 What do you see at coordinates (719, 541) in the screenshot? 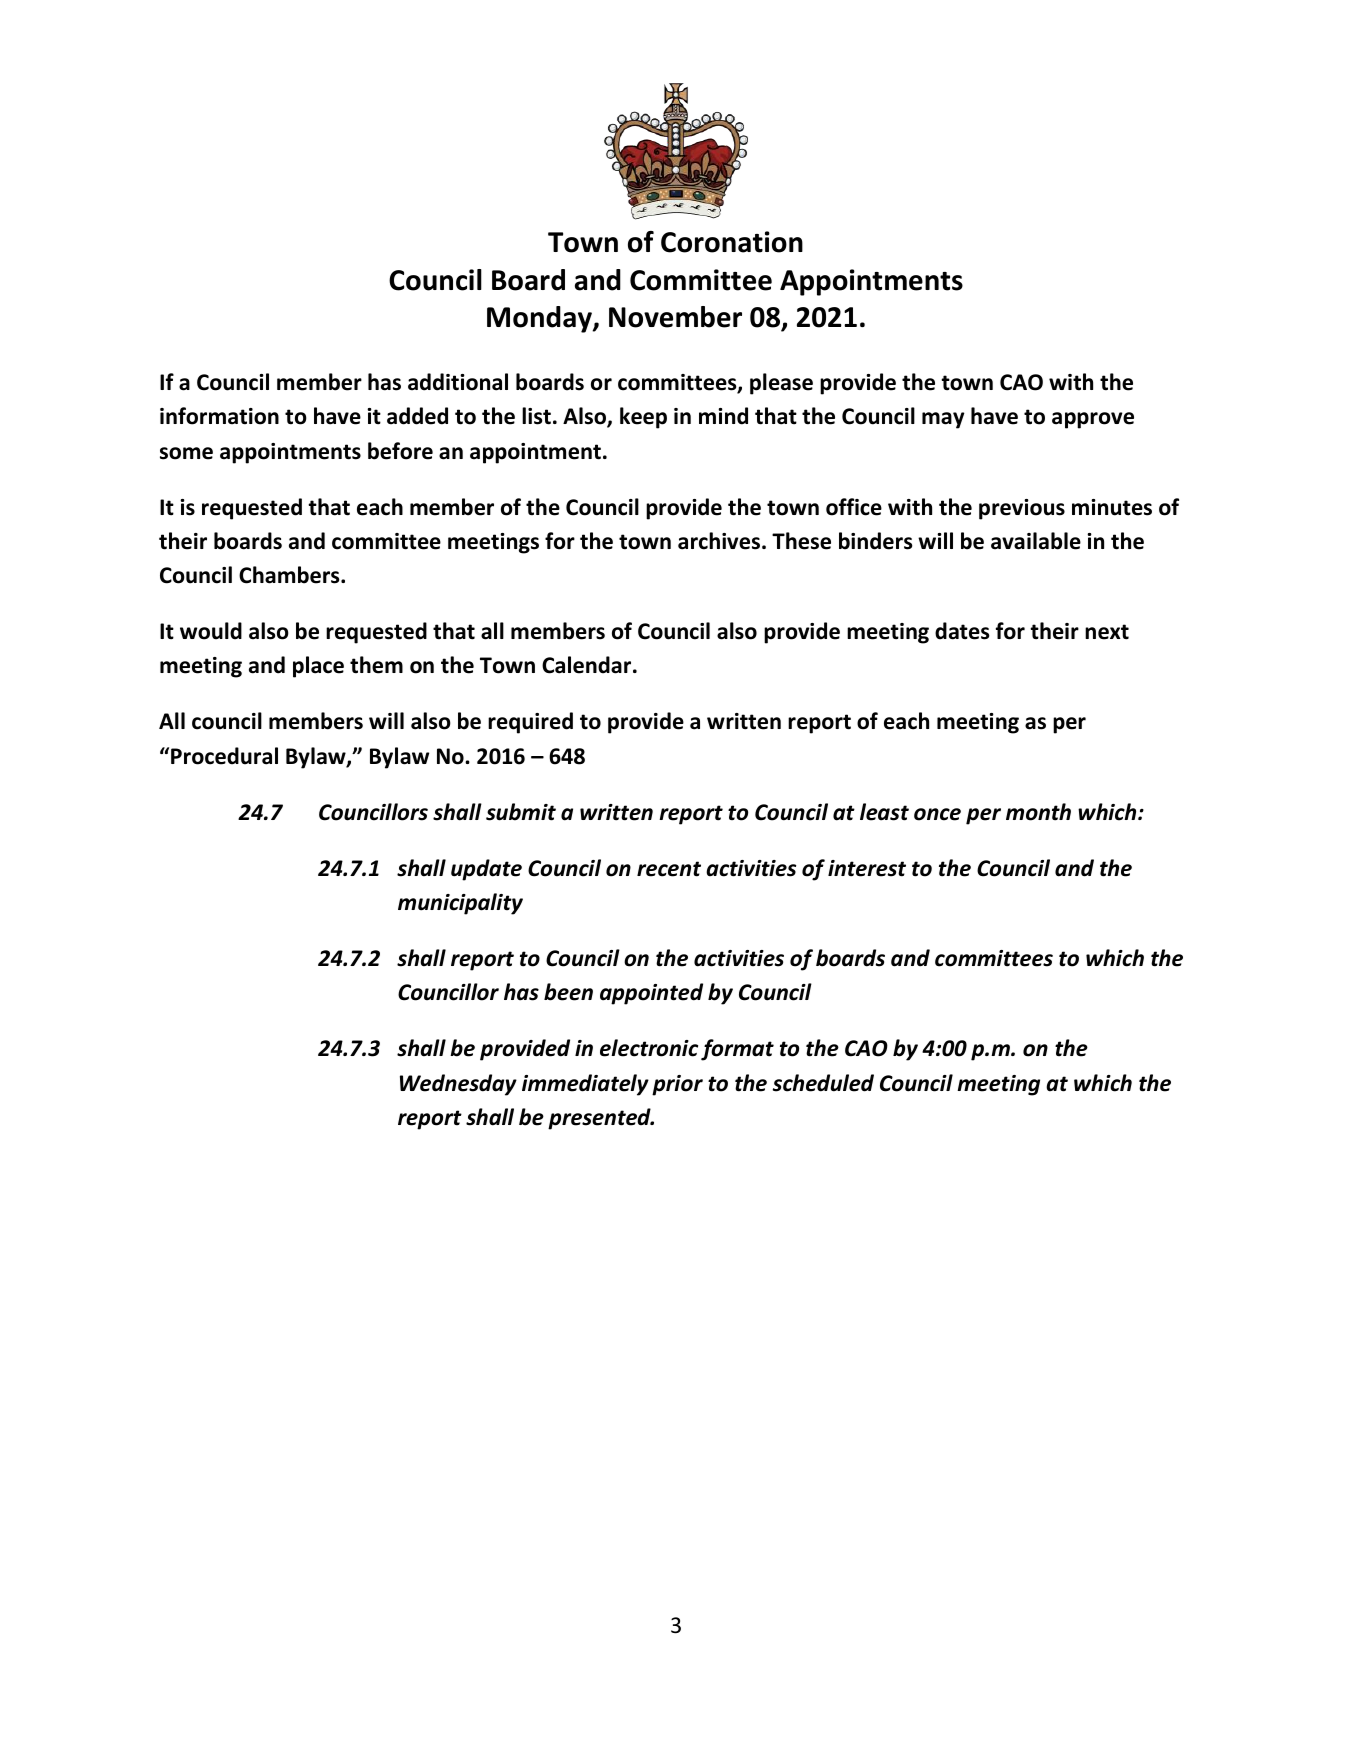
I see `archives` at bounding box center [719, 541].
